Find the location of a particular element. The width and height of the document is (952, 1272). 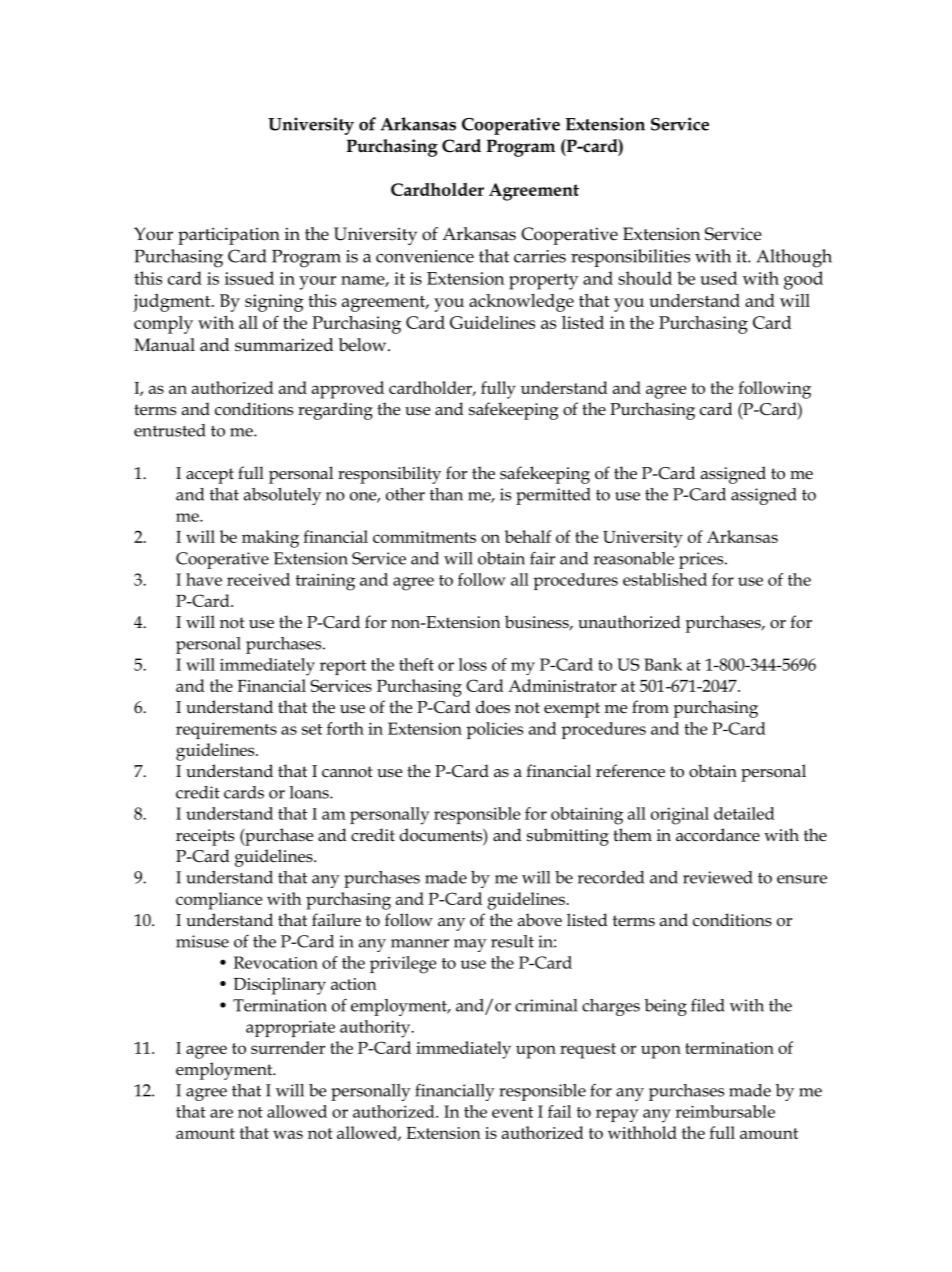

misuse is located at coordinates (202, 941).
